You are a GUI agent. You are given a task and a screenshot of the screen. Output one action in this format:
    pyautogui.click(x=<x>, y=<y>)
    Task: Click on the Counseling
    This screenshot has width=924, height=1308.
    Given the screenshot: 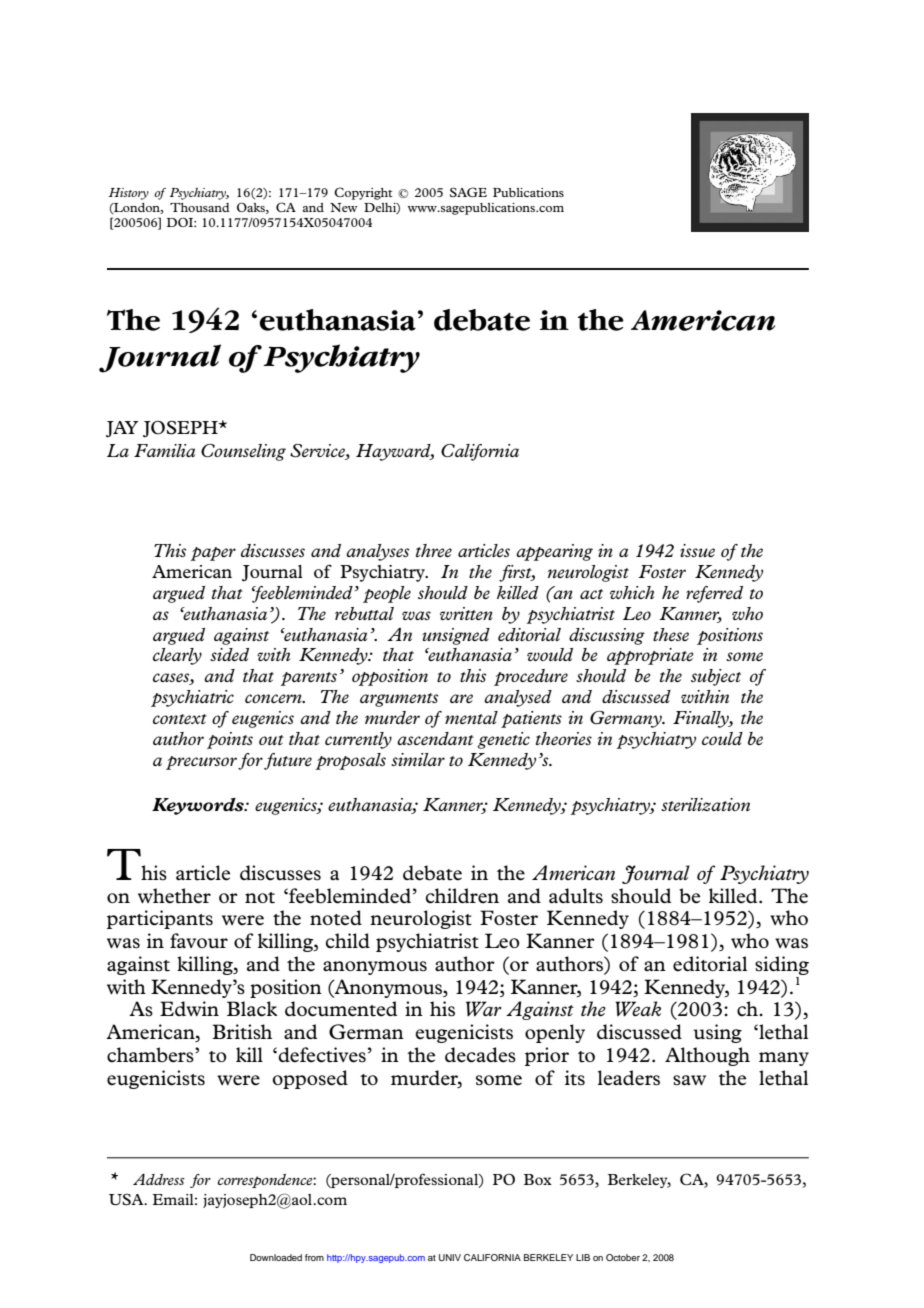 What is the action you would take?
    pyautogui.click(x=243, y=452)
